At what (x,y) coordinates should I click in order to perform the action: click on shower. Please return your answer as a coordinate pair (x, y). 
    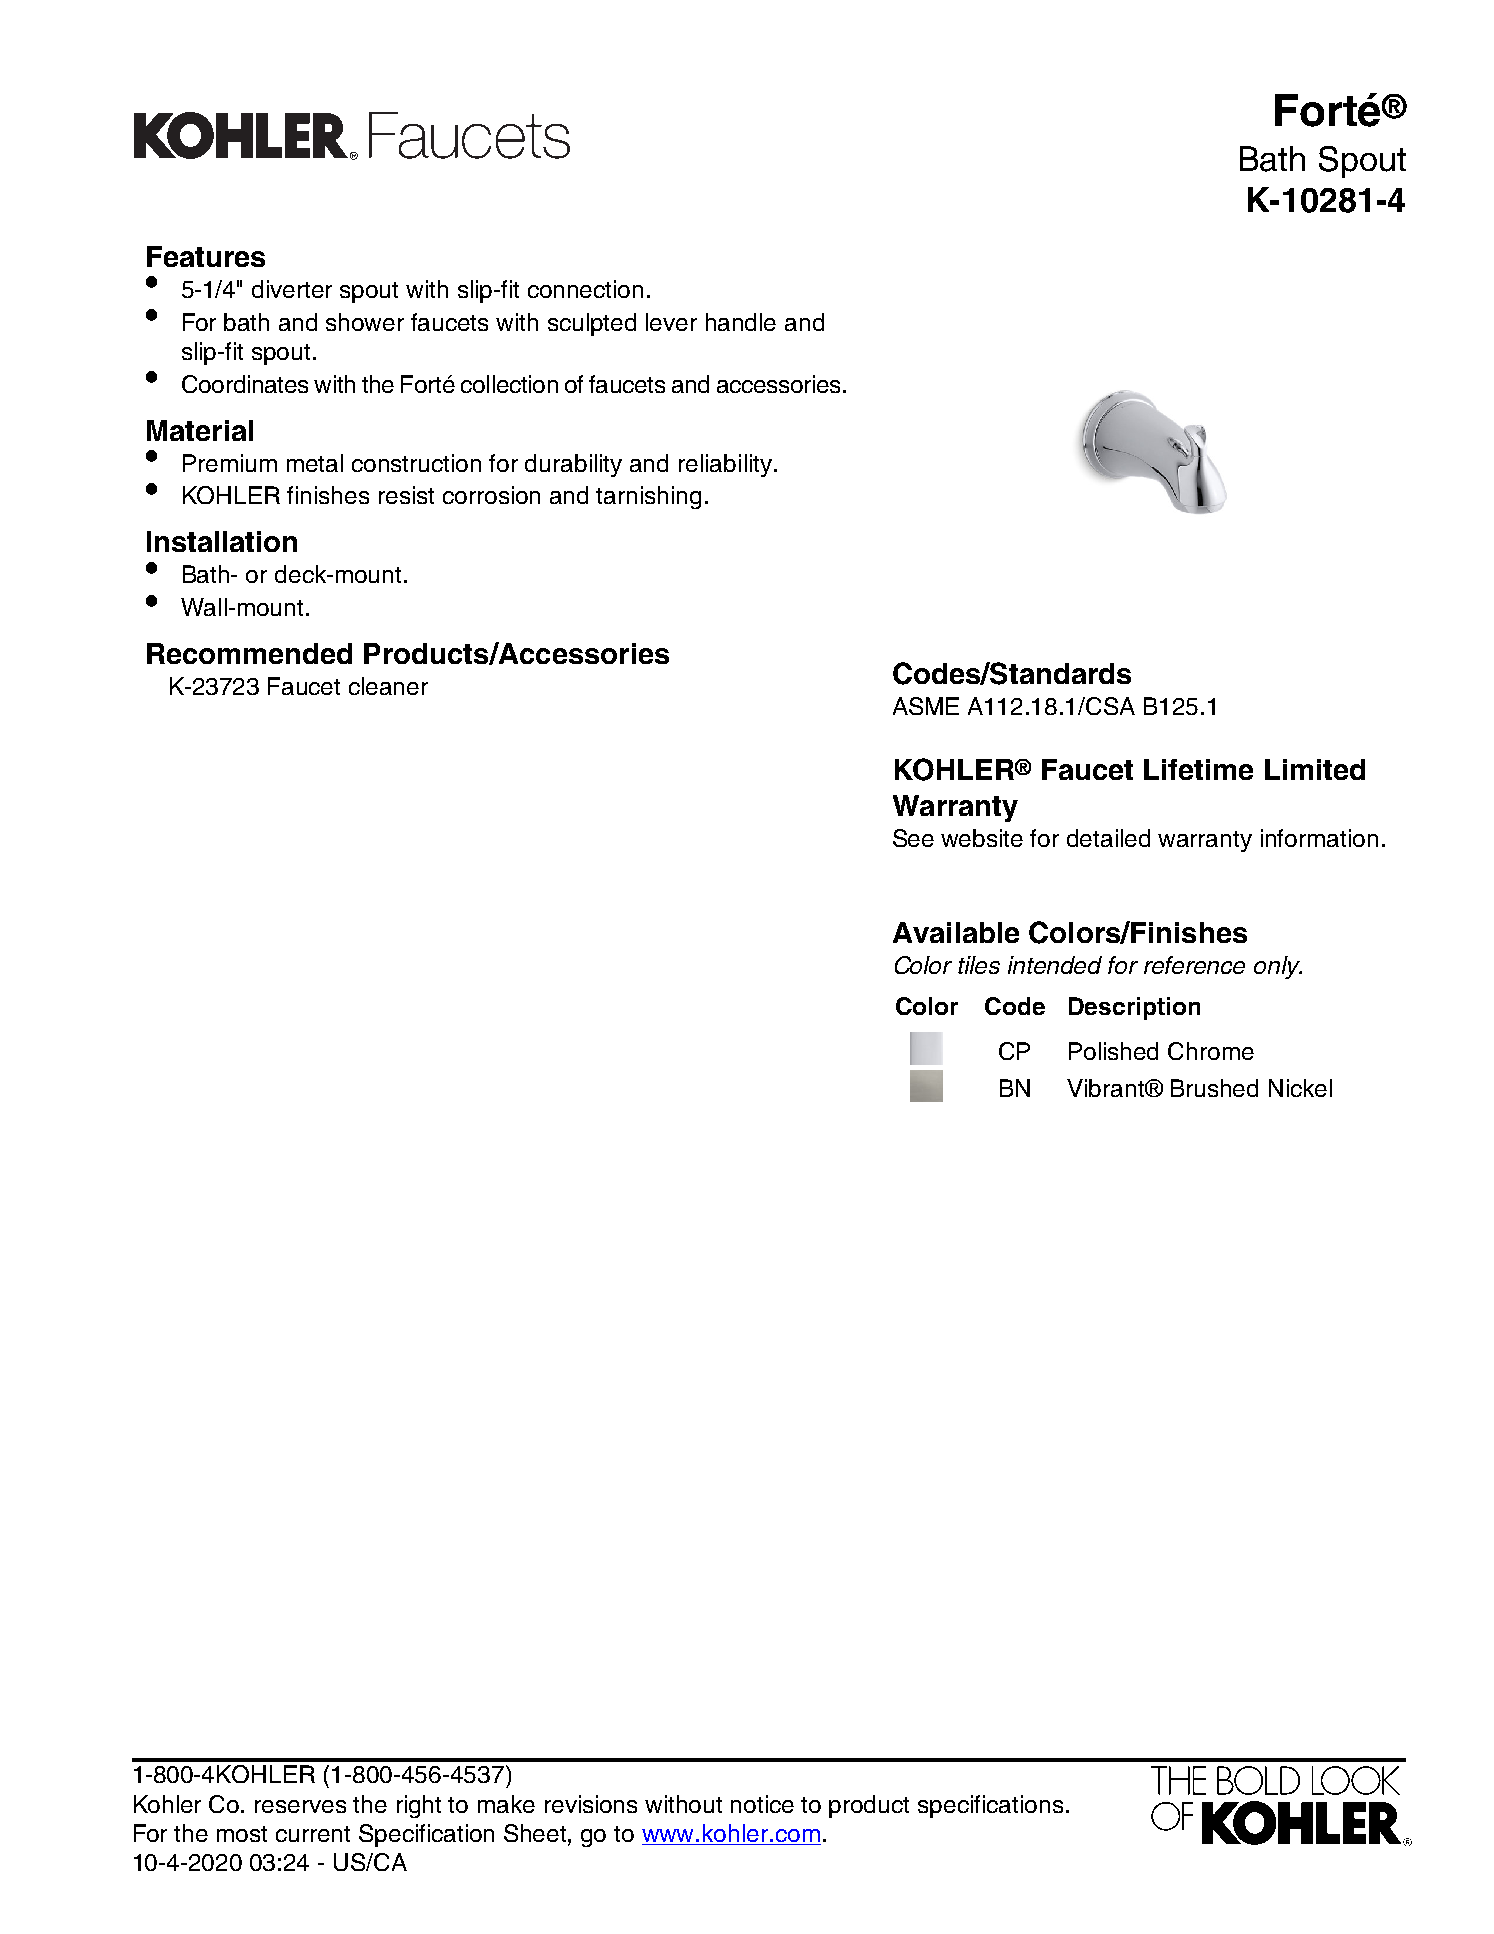
    Looking at the image, I should click on (365, 322).
